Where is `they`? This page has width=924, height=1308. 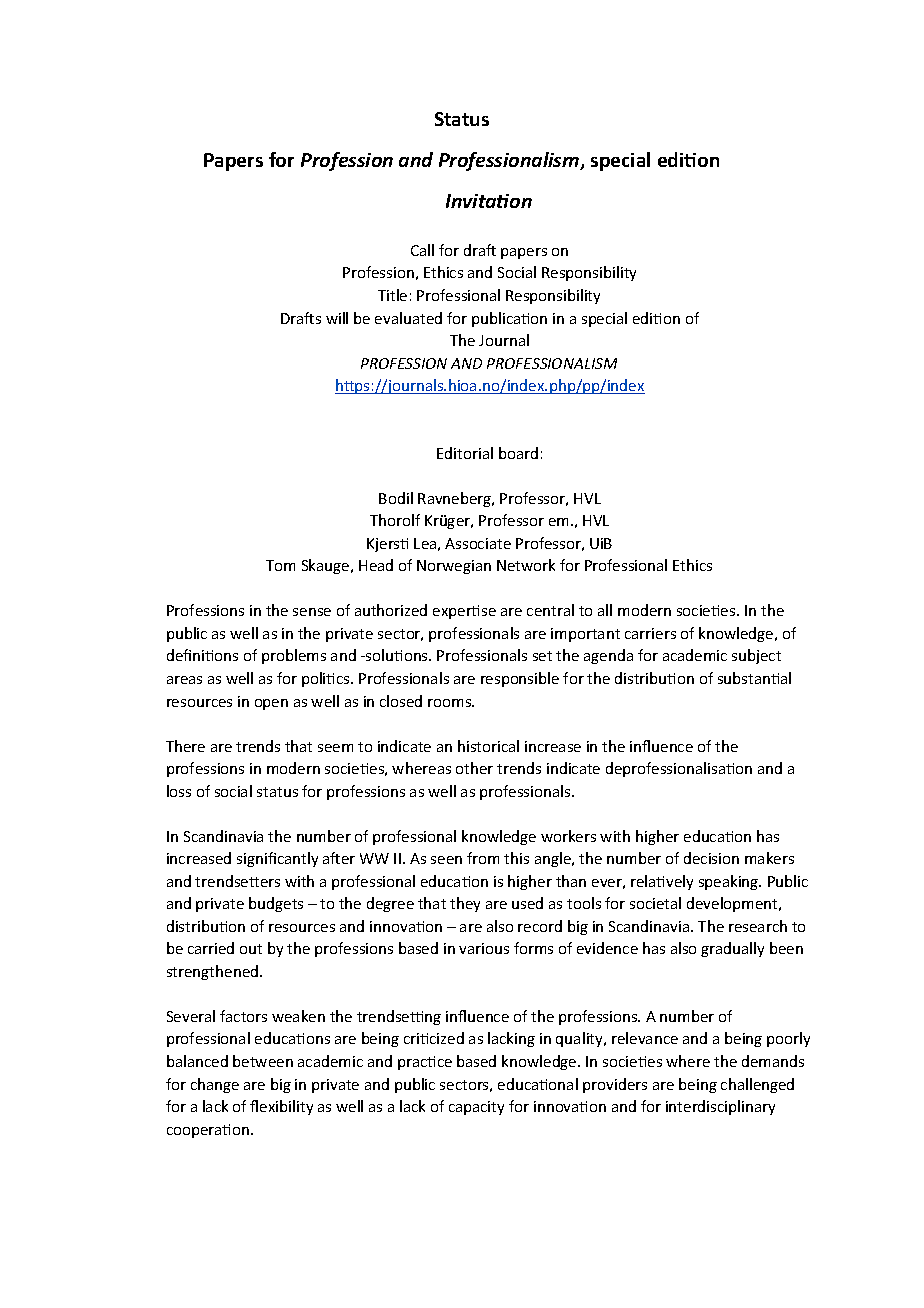
they is located at coordinates (465, 904).
